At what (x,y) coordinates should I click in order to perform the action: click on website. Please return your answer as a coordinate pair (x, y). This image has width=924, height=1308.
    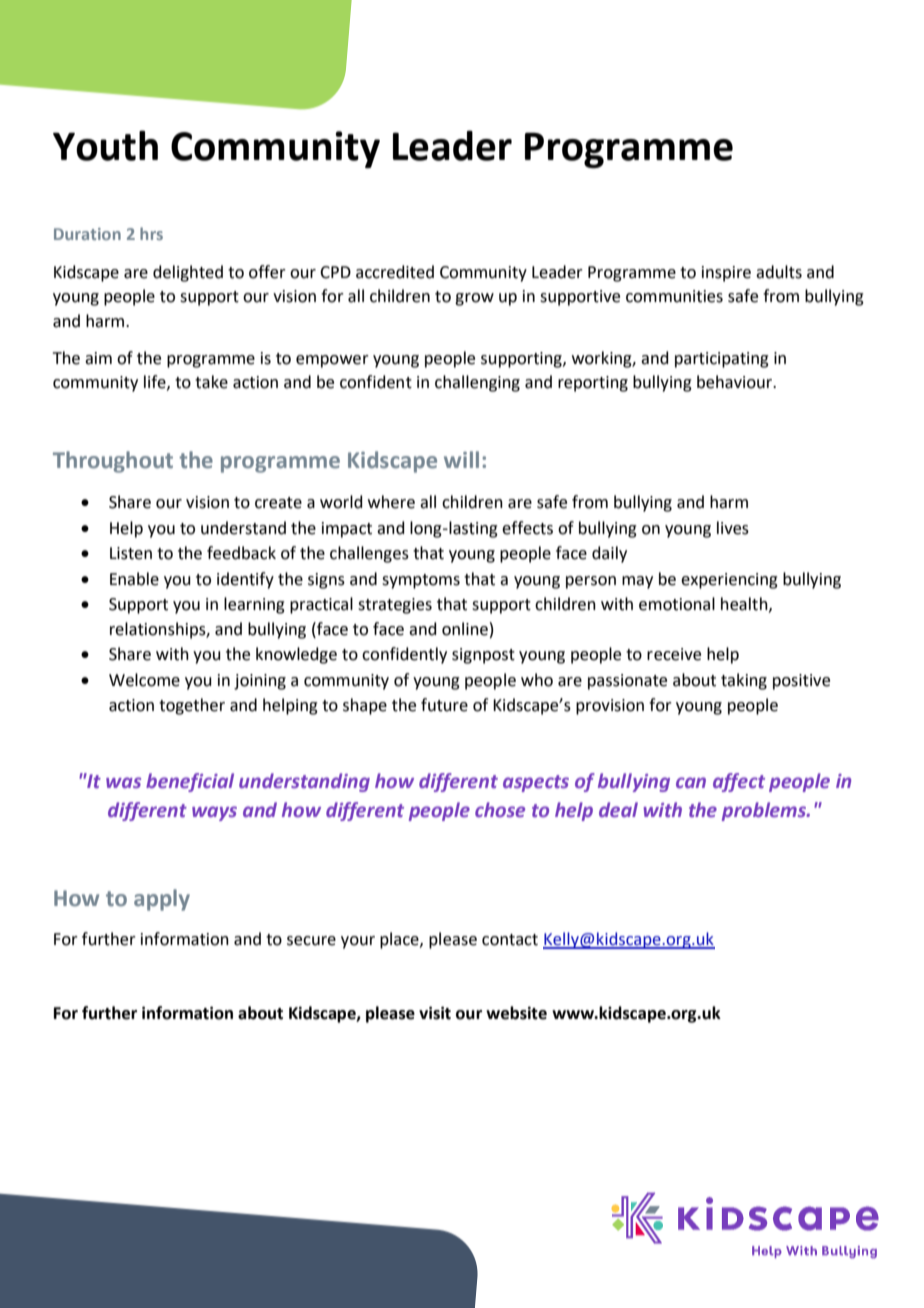
    Looking at the image, I should click on (516, 1013).
